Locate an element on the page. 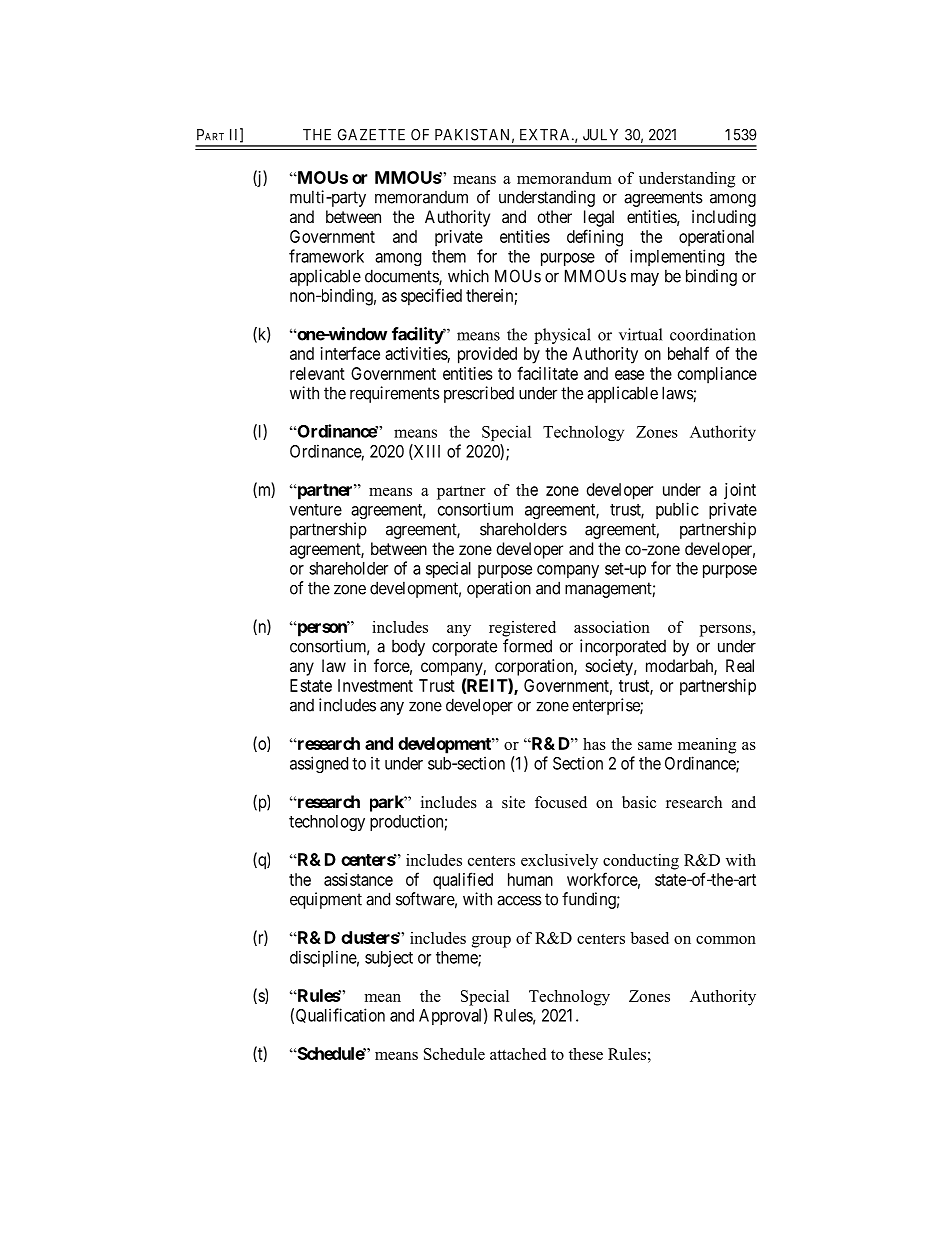  common is located at coordinates (726, 940).
